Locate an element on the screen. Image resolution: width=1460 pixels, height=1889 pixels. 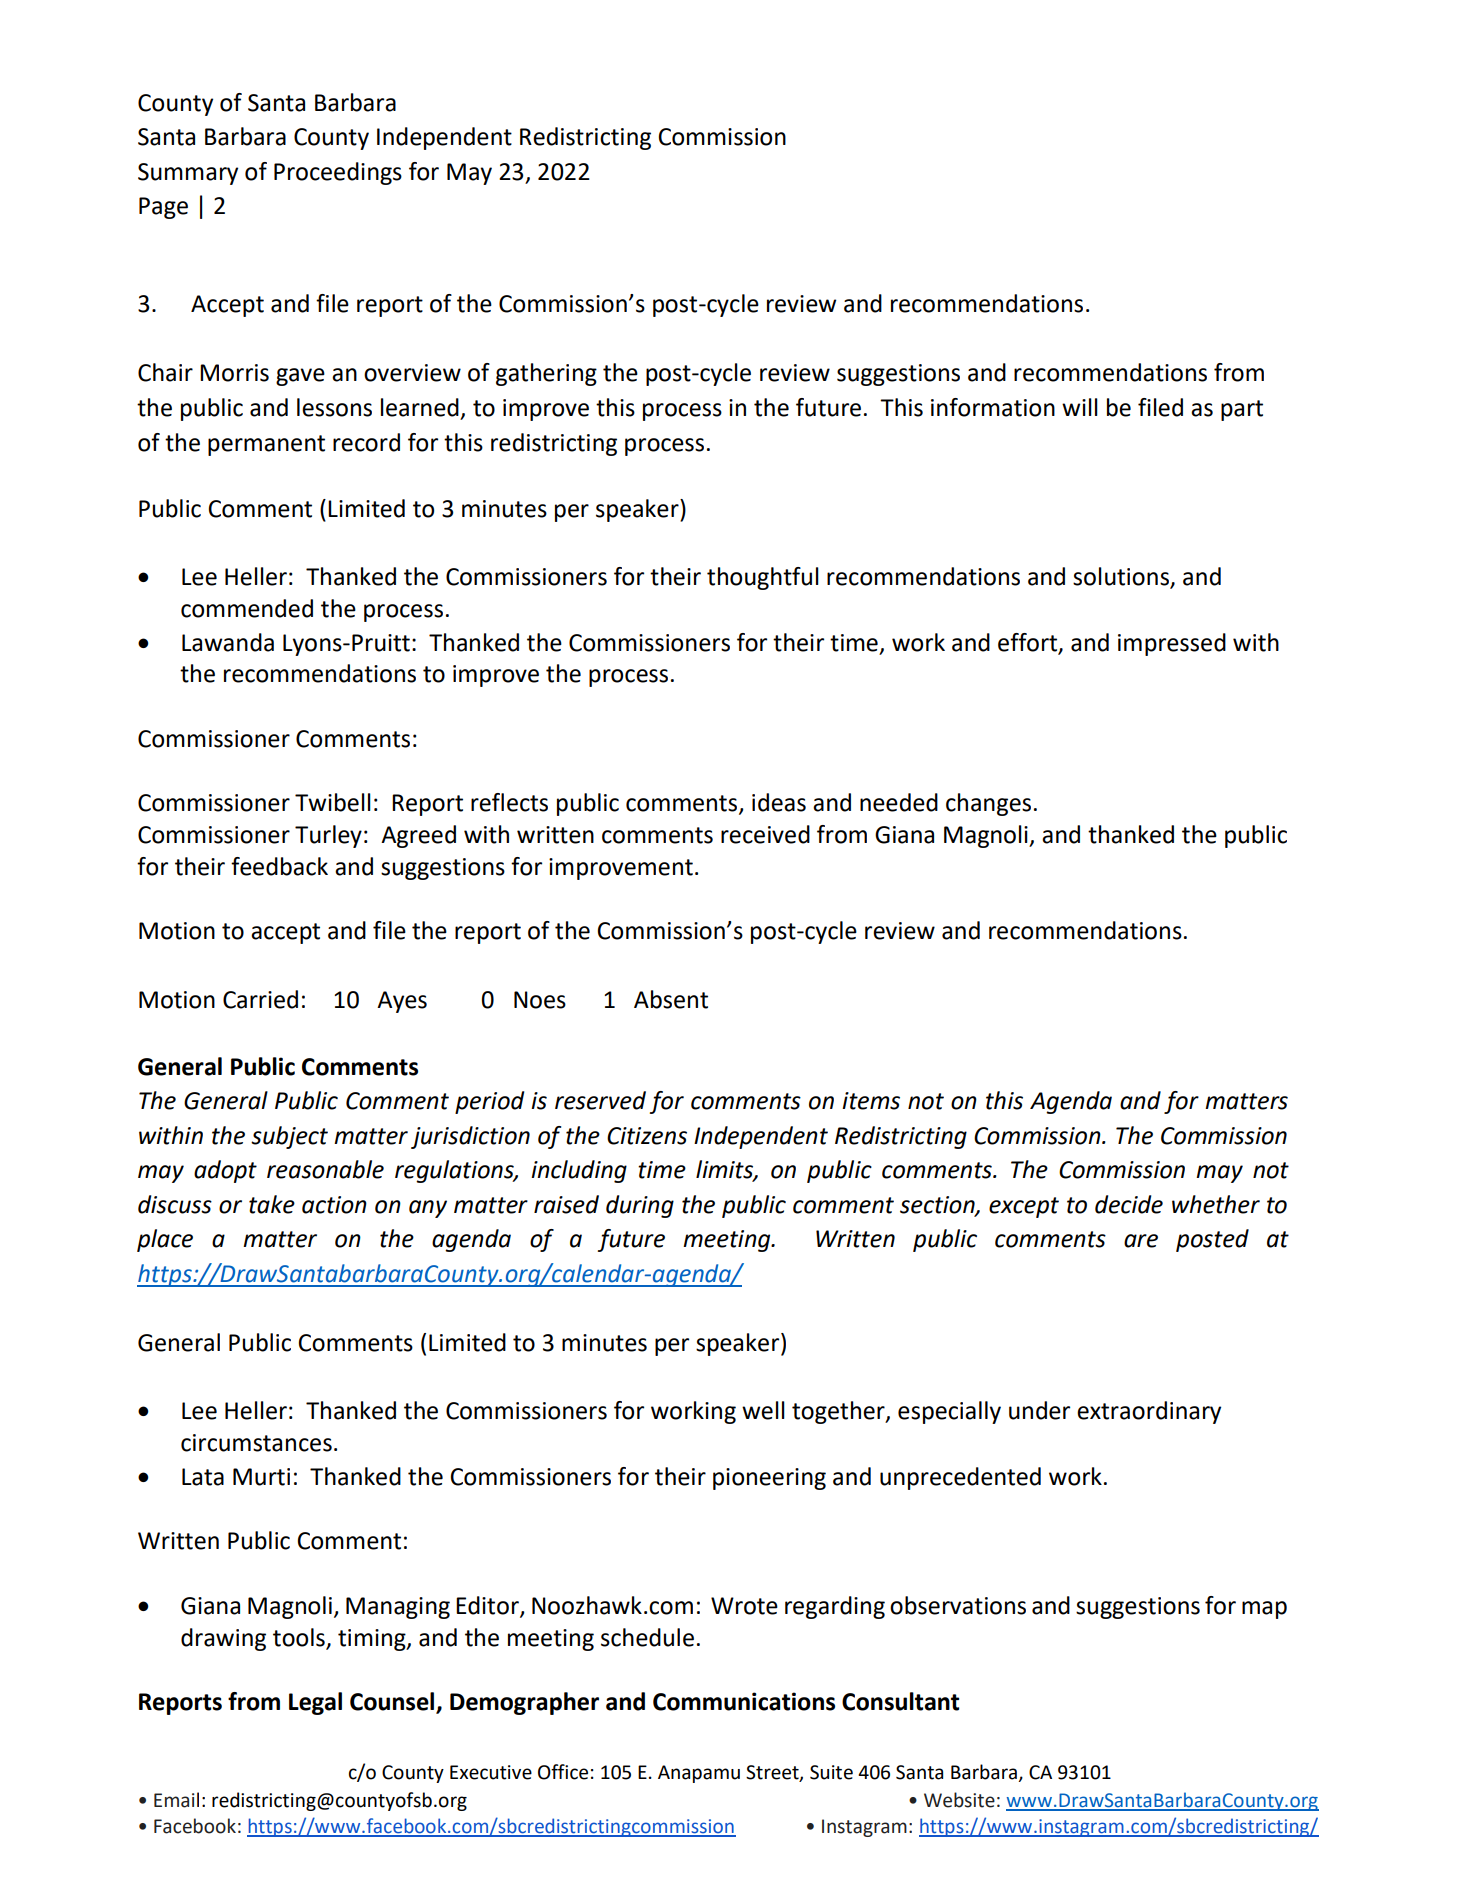
gathering is located at coordinates (546, 374).
